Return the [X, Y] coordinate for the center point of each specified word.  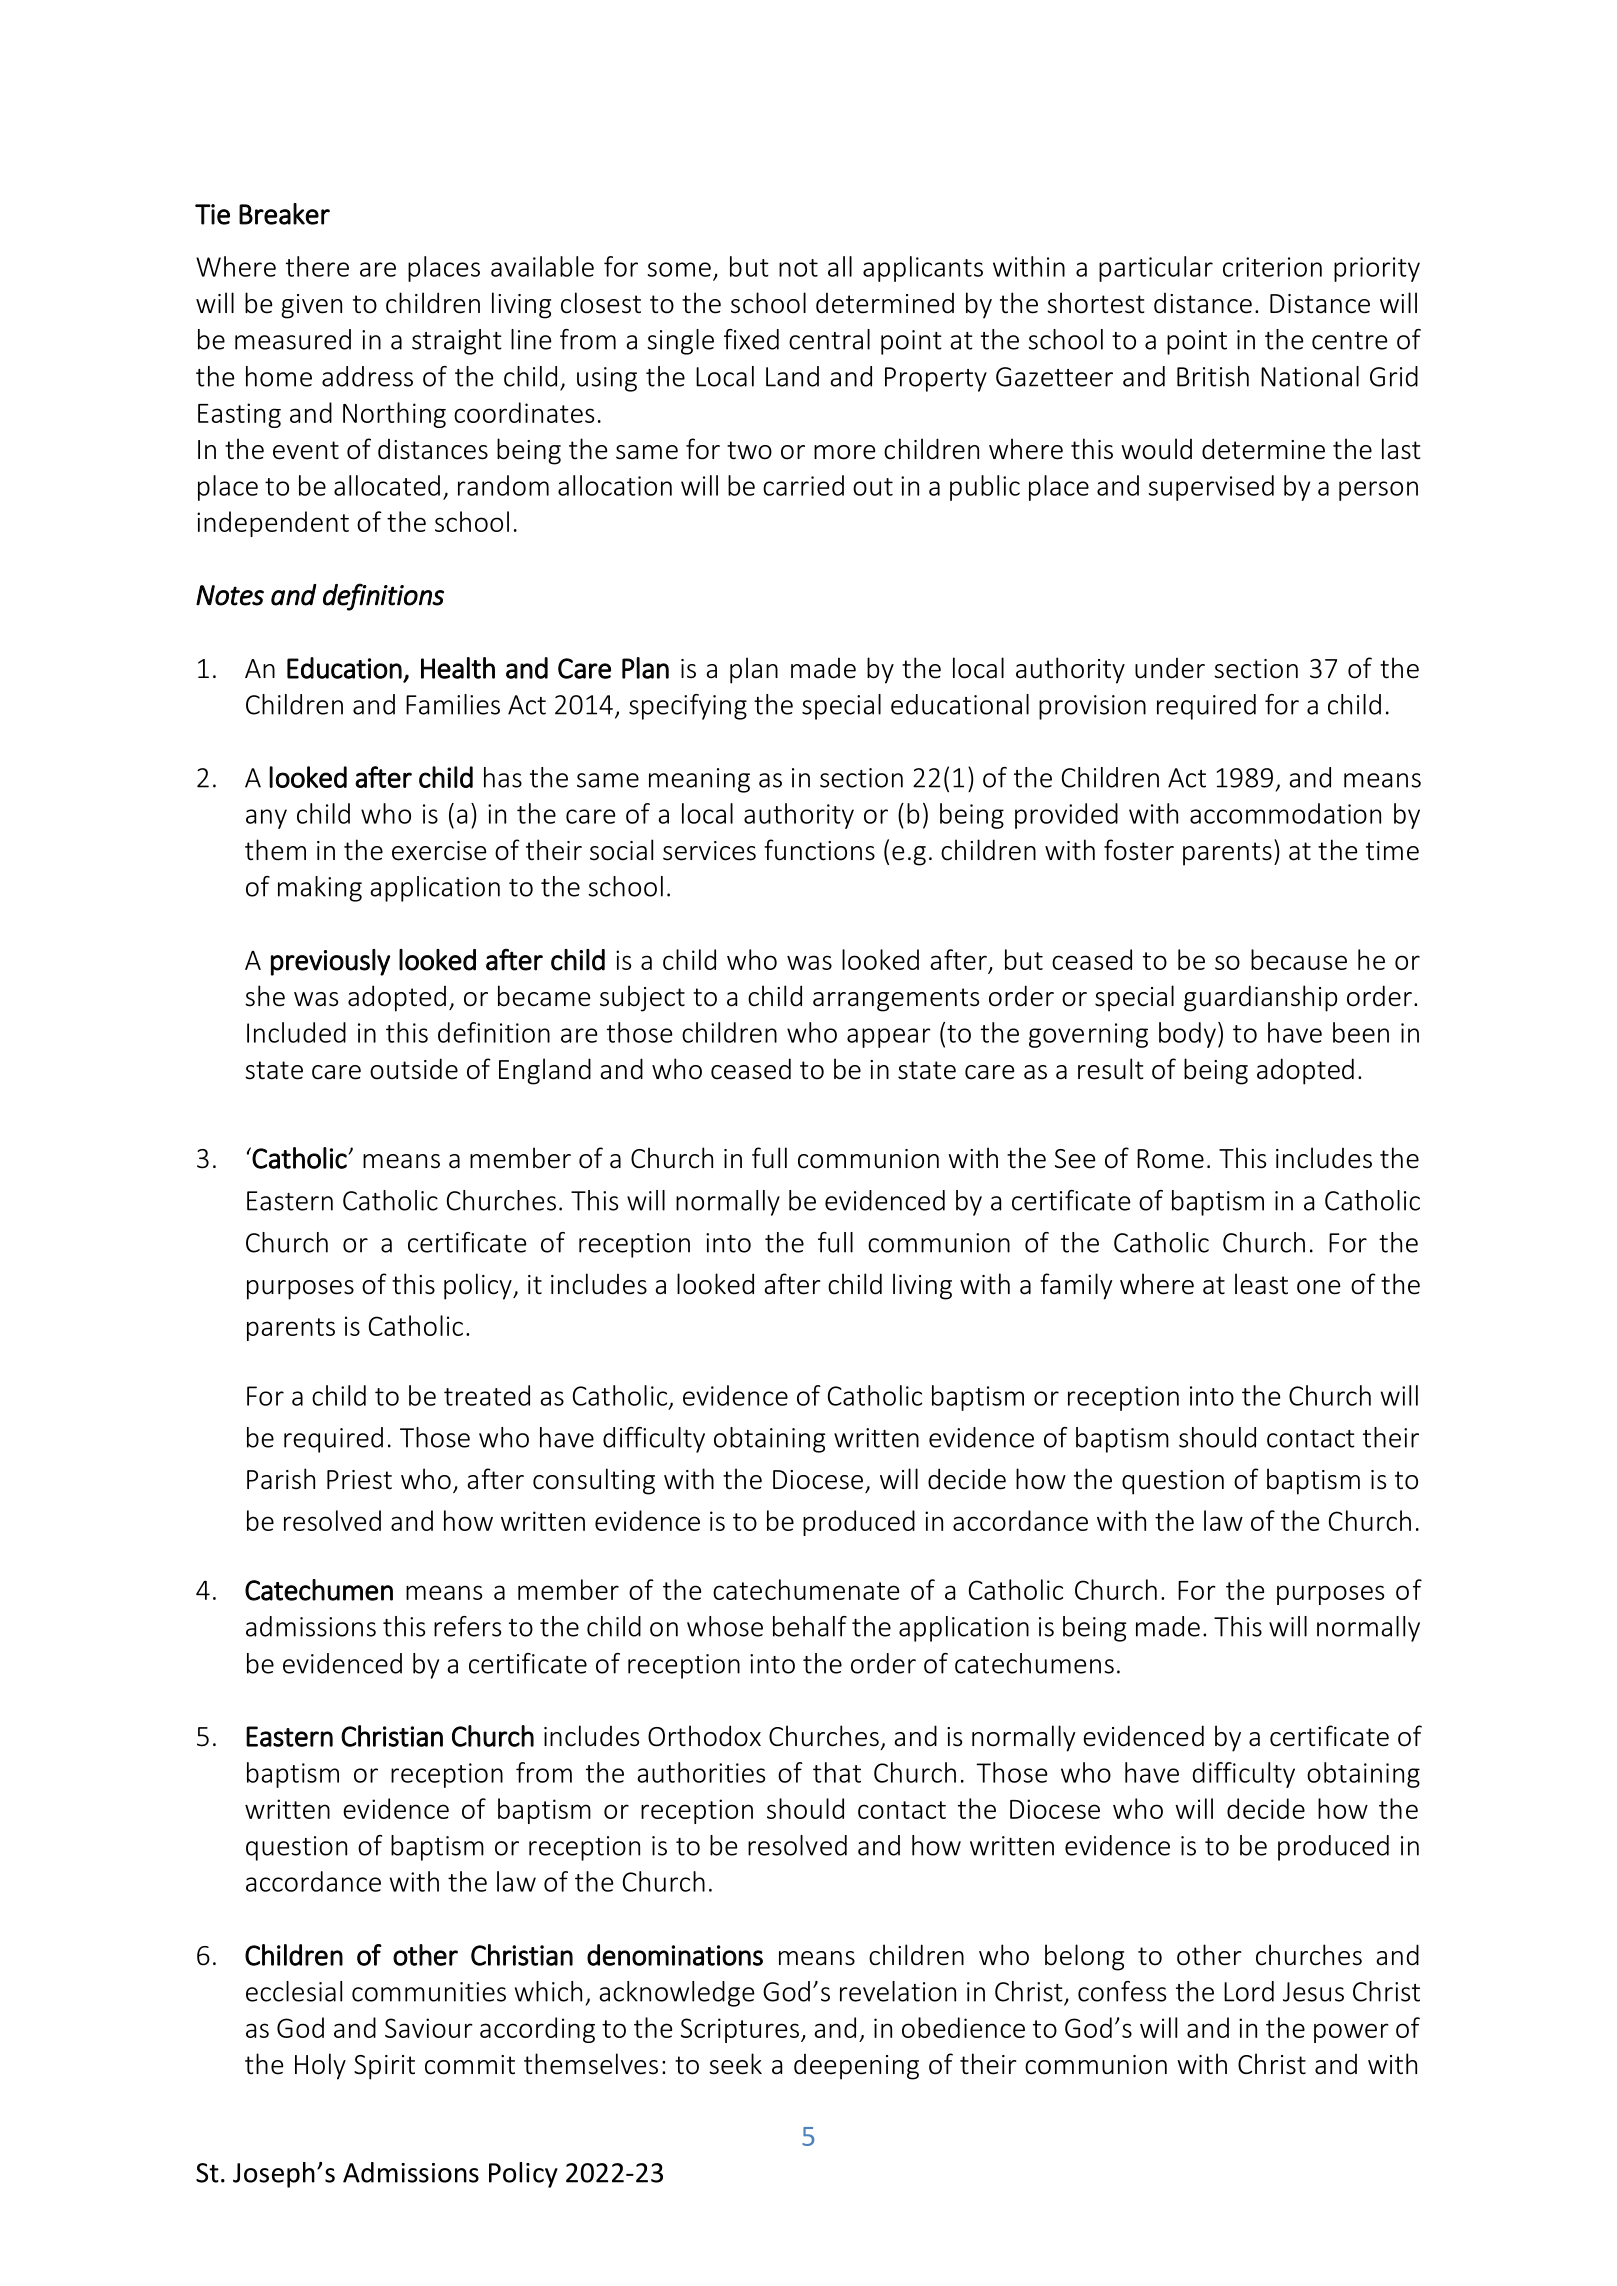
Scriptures [741, 2030]
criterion [1272, 267]
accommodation [1285, 813]
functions [819, 850]
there [317, 266]
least [1261, 1284]
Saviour [429, 2028]
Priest [359, 1480]
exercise [439, 851]
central [829, 339]
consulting [594, 1481]
